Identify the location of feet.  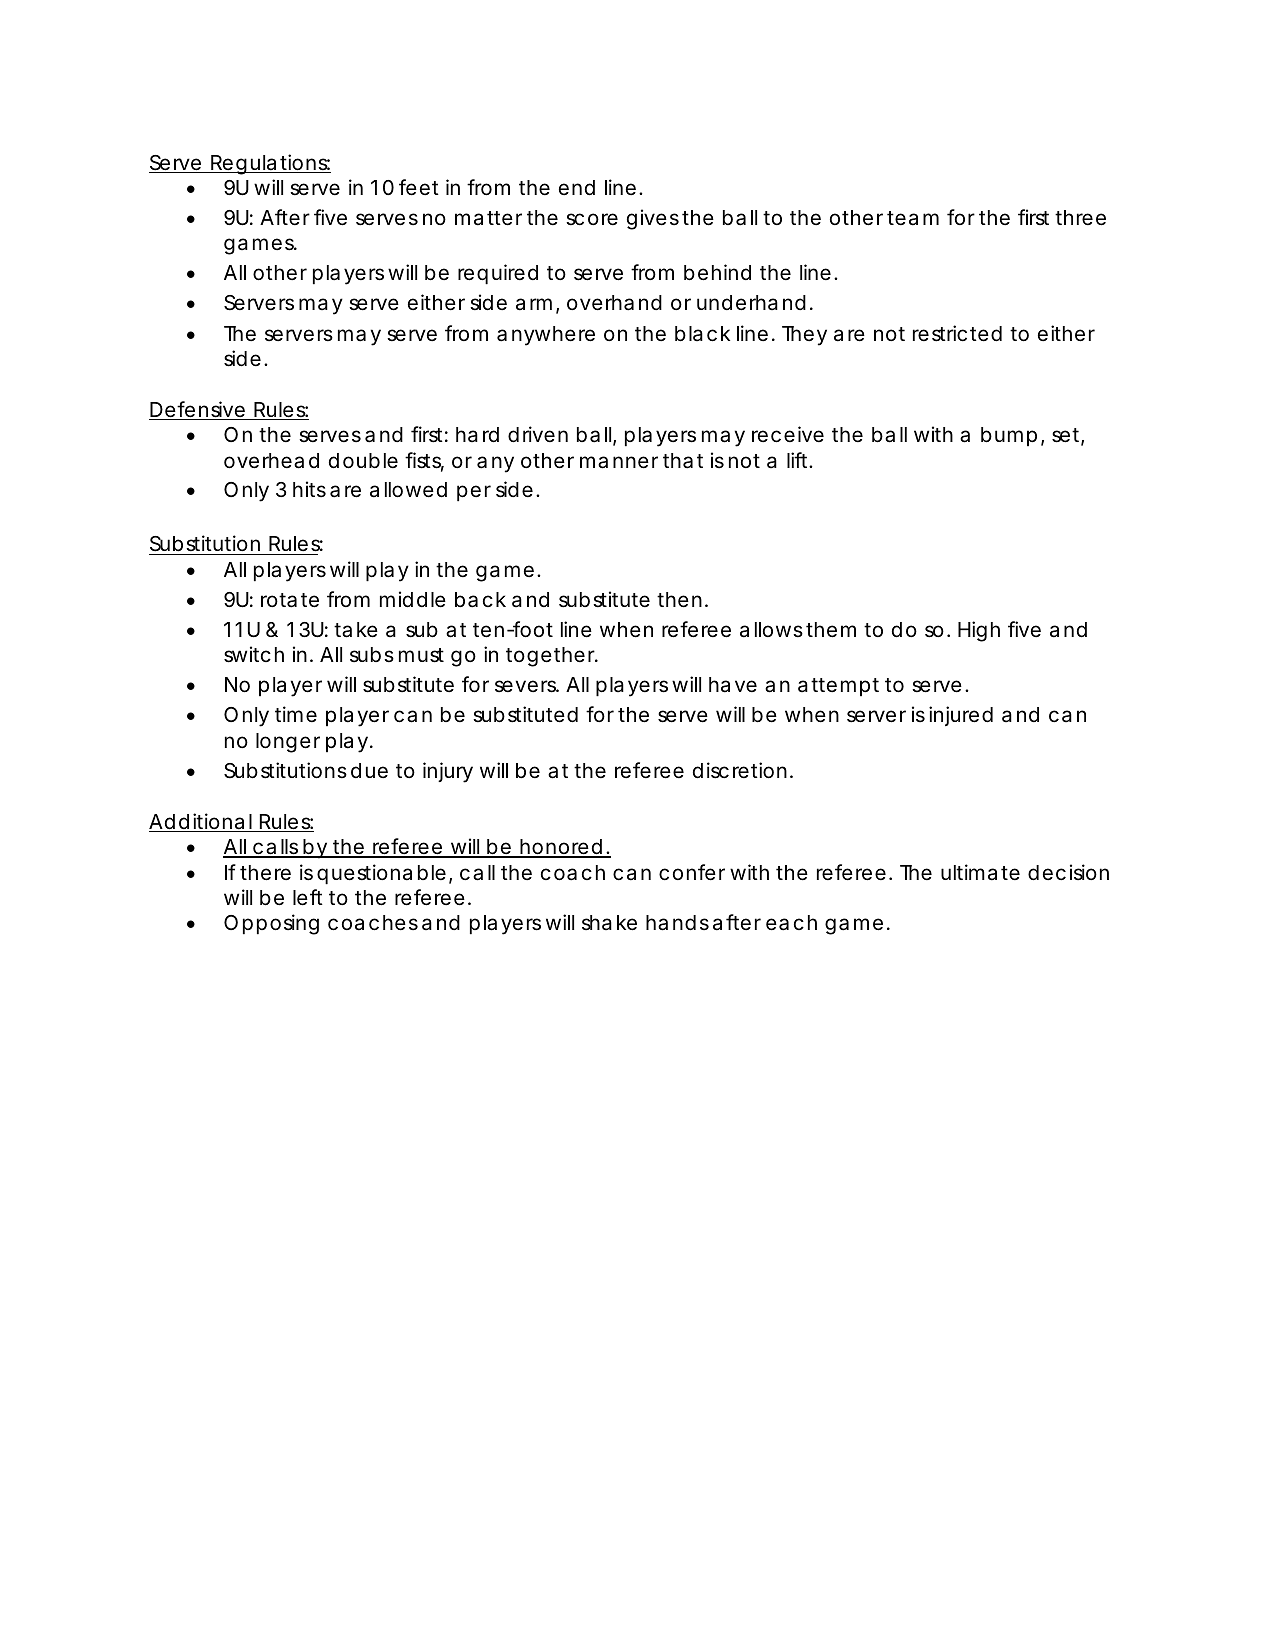
(419, 187).
